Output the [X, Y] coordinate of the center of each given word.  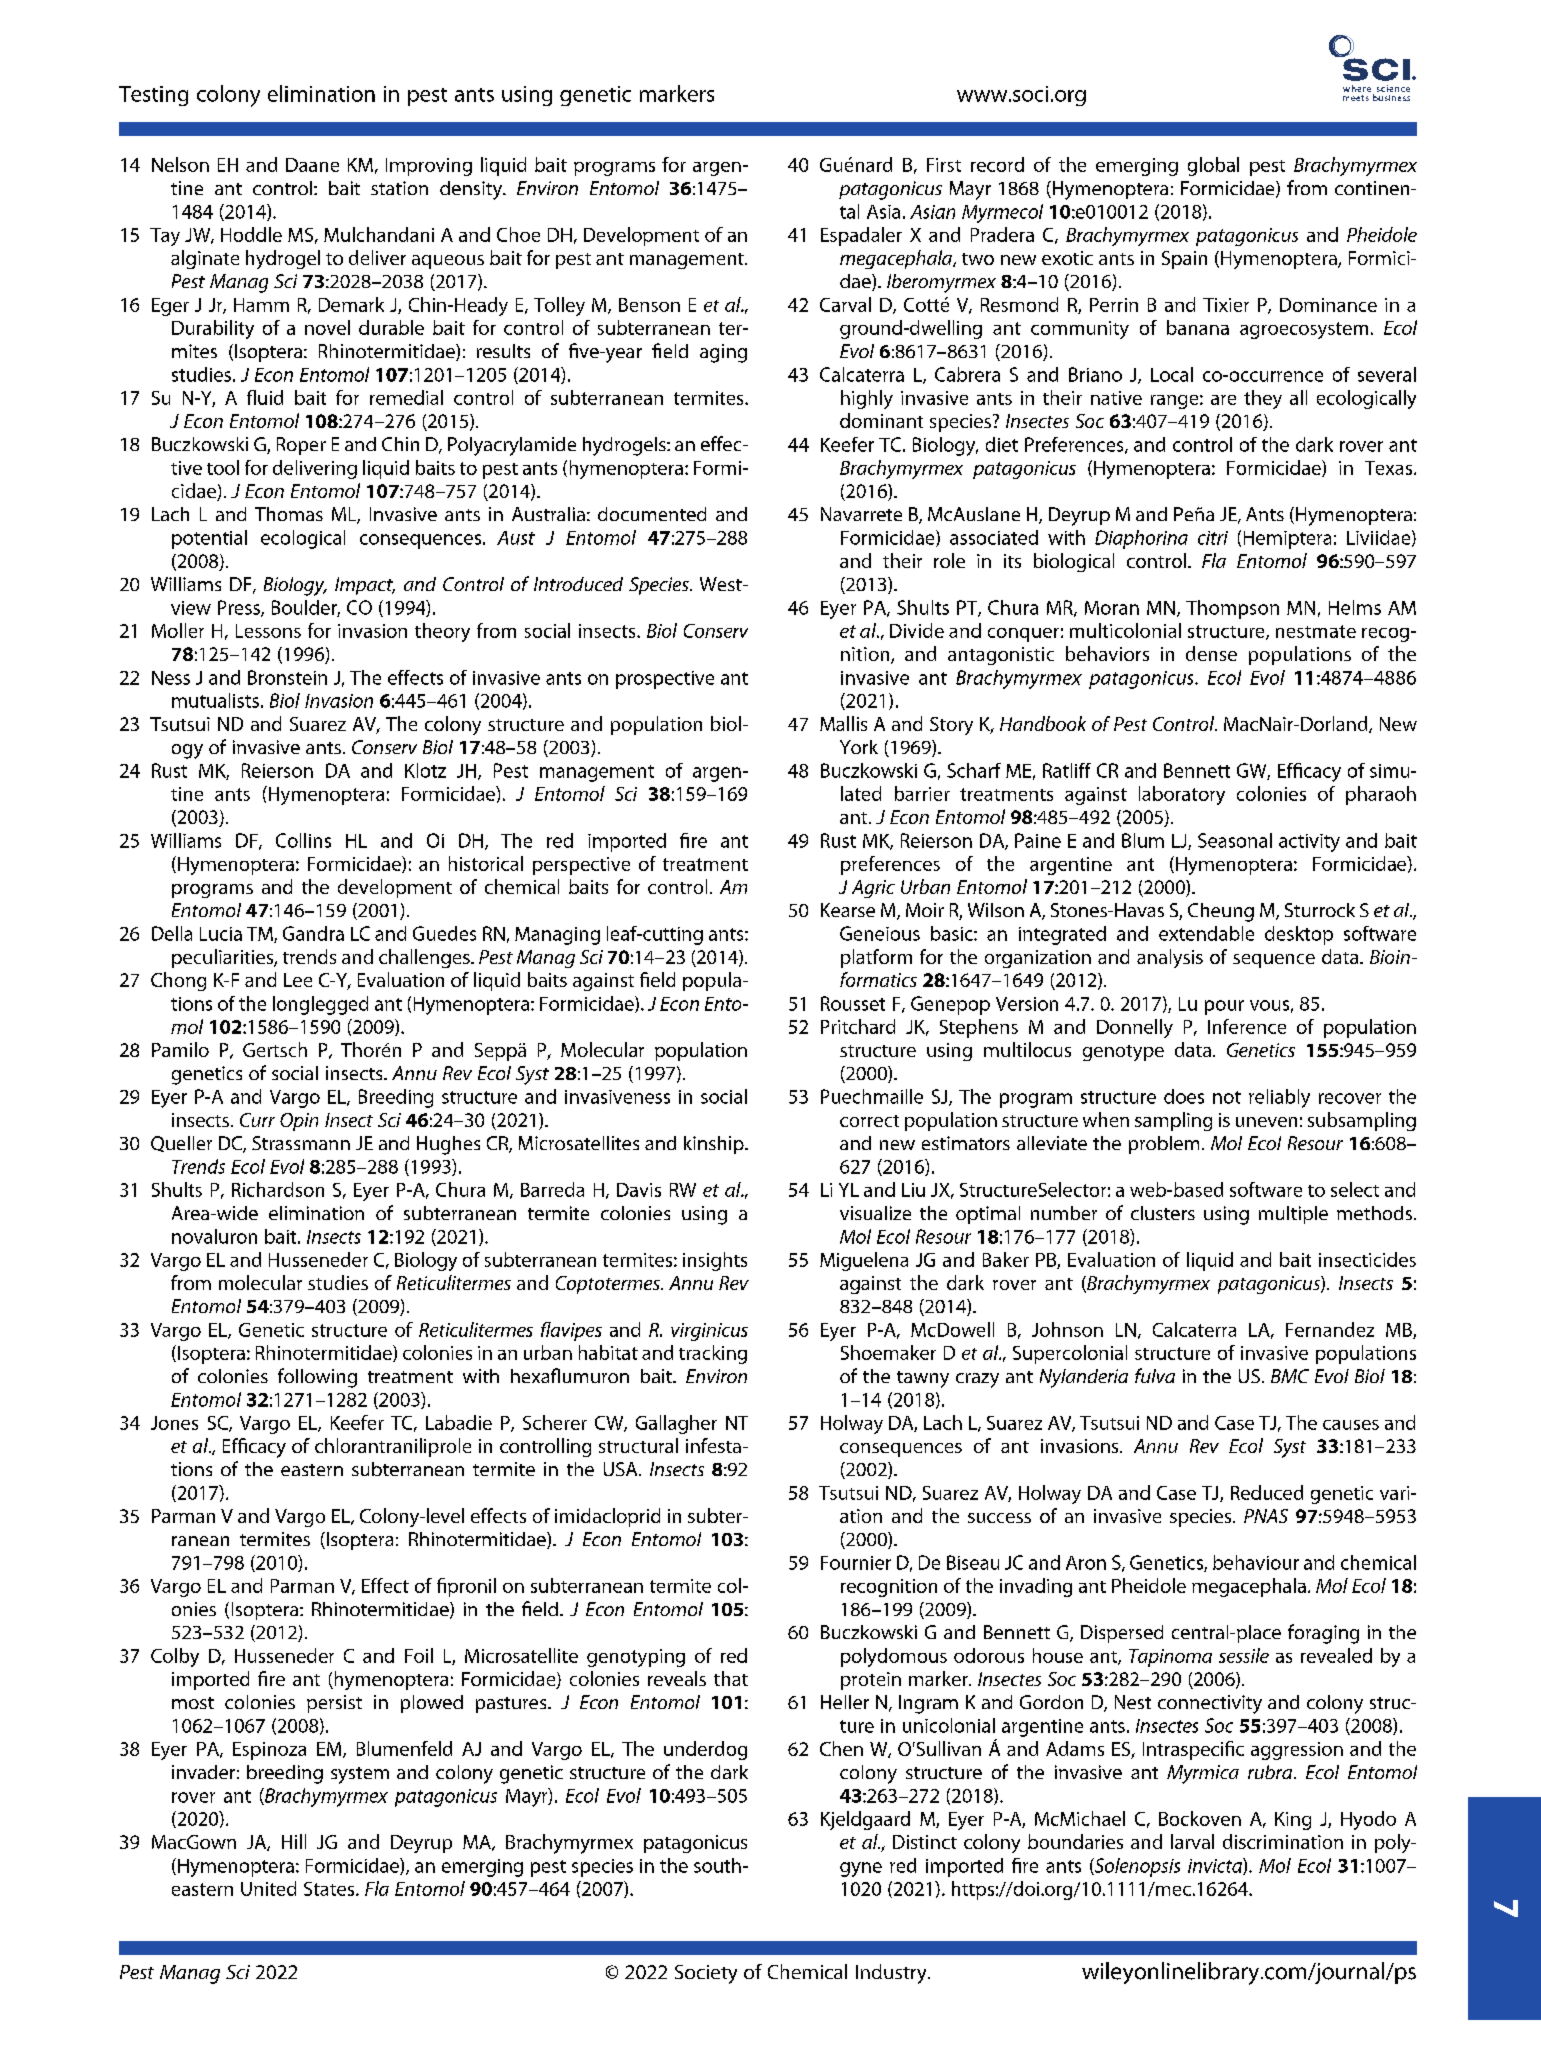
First [944, 165]
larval [1192, 1841]
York [859, 747]
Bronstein [287, 677]
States [330, 1889]
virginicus [709, 1332]
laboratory [1182, 795]
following [317, 1378]
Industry [892, 1974]
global [1213, 166]
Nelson [180, 164]
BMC [1290, 1376]
